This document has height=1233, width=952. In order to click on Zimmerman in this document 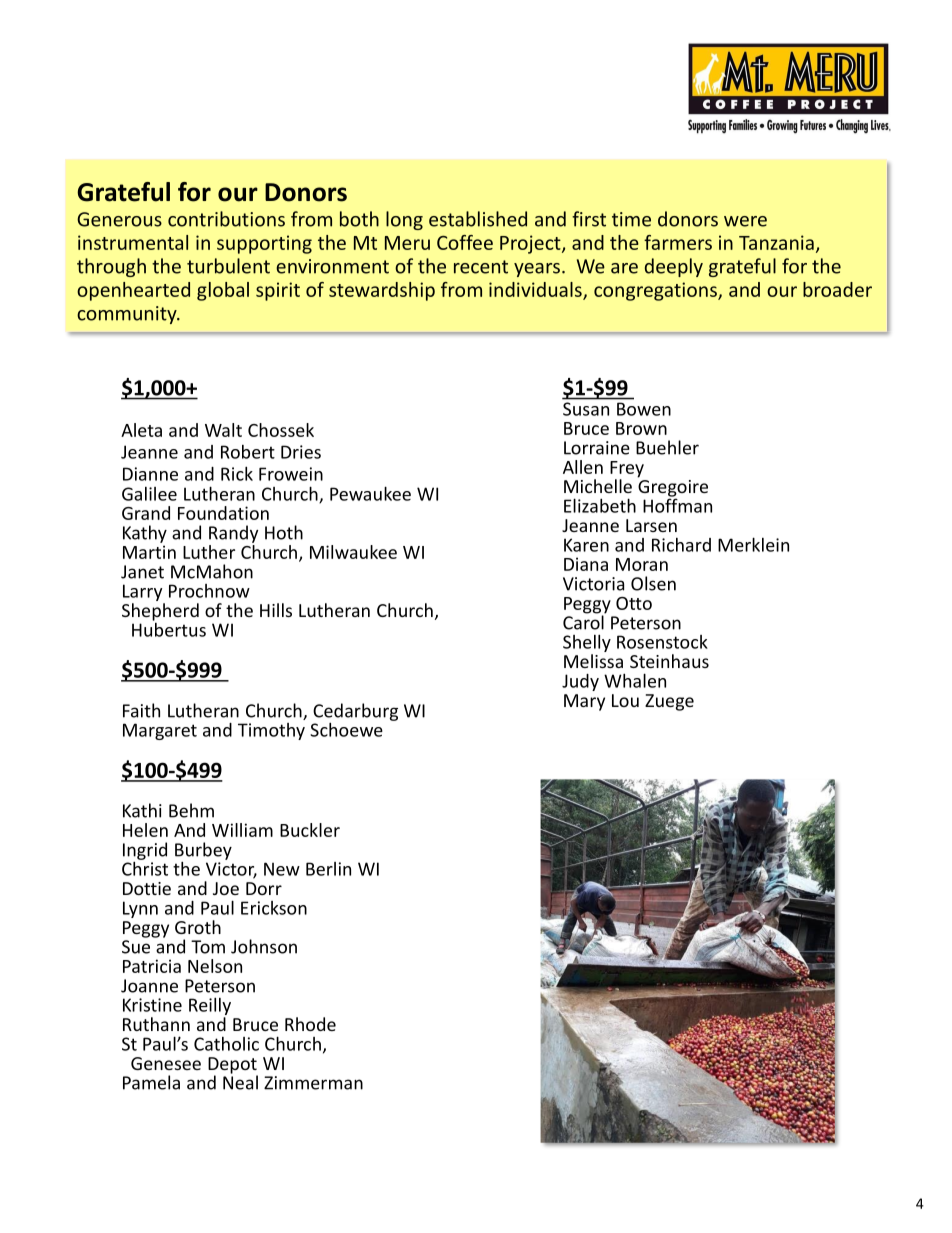, I will do `click(313, 1083)`.
